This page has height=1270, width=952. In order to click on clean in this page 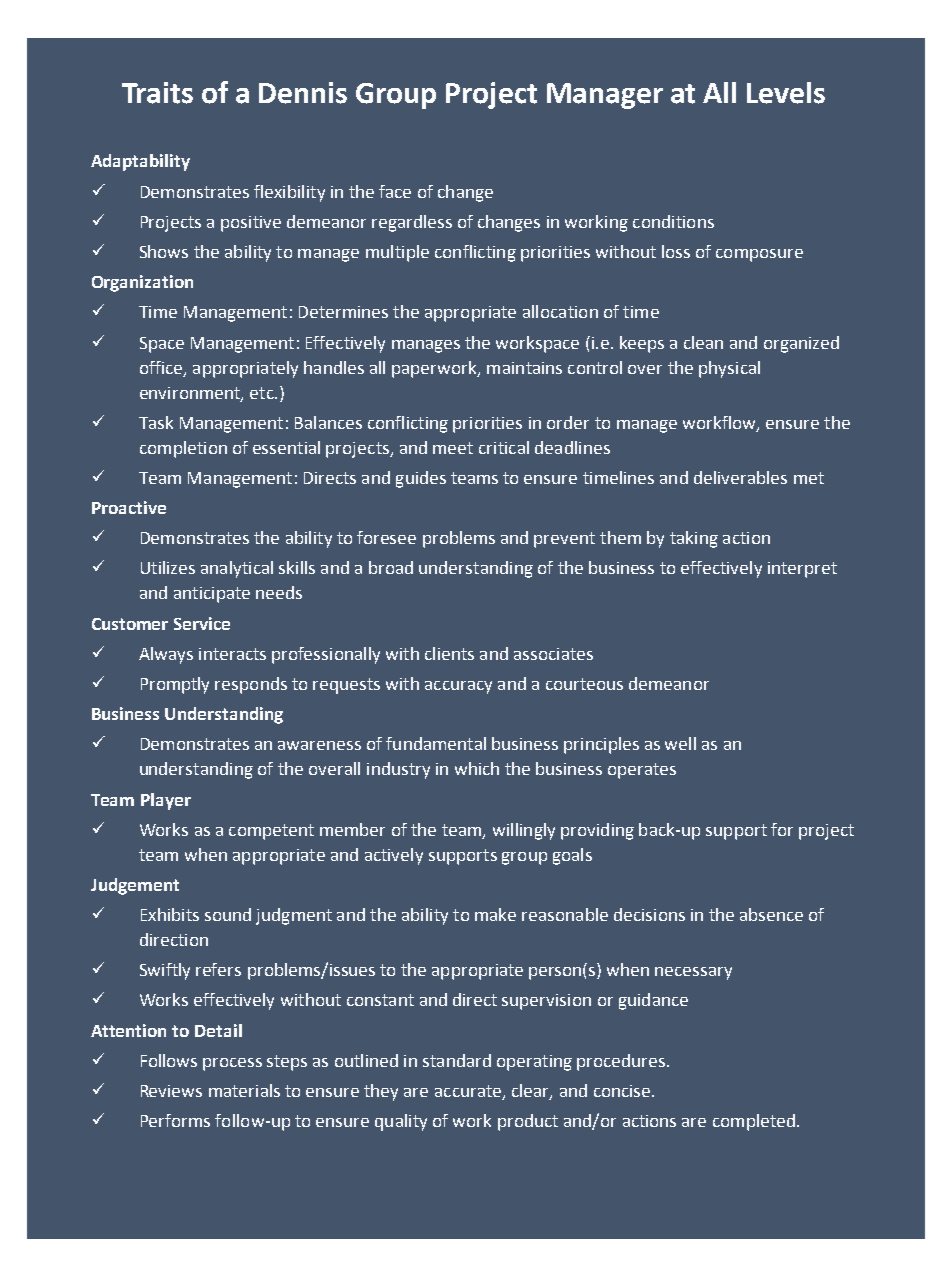, I will do `click(703, 342)`.
